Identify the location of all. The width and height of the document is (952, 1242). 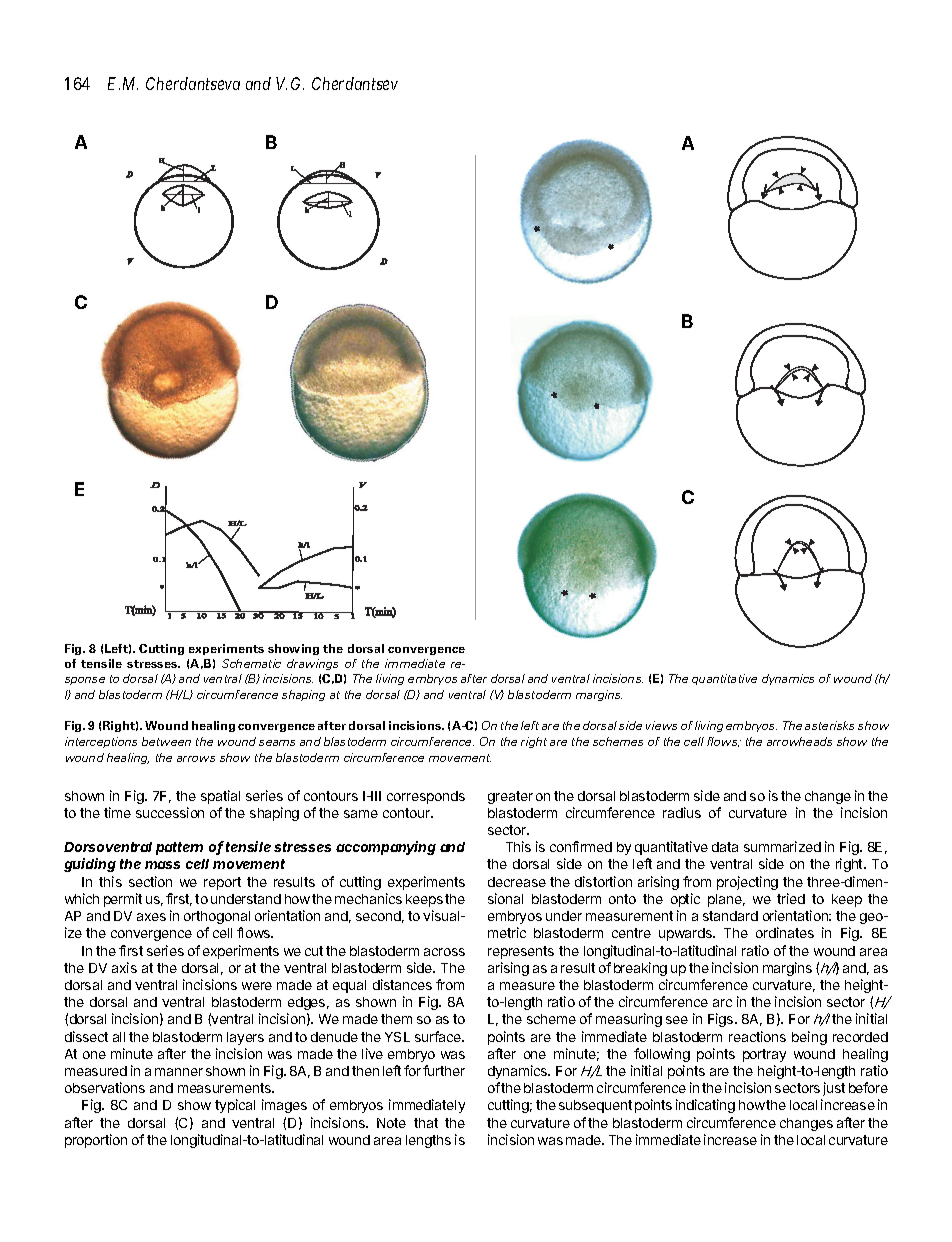
(119, 1037).
